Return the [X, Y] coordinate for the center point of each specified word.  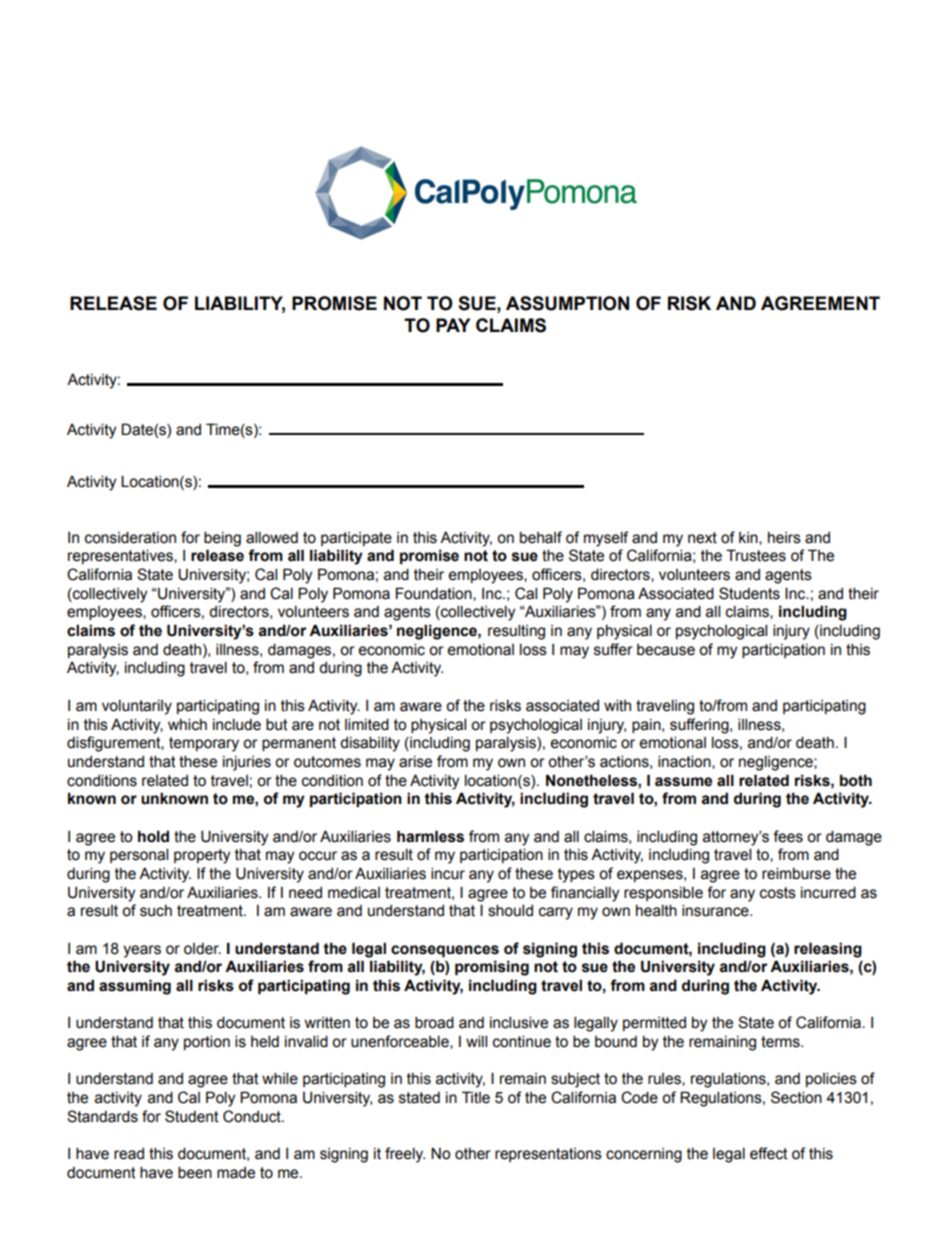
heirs [784, 538]
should [510, 910]
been [195, 1172]
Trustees [756, 555]
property [202, 856]
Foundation [435, 594]
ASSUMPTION [567, 303]
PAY [453, 325]
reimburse [796, 873]
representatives [121, 556]
